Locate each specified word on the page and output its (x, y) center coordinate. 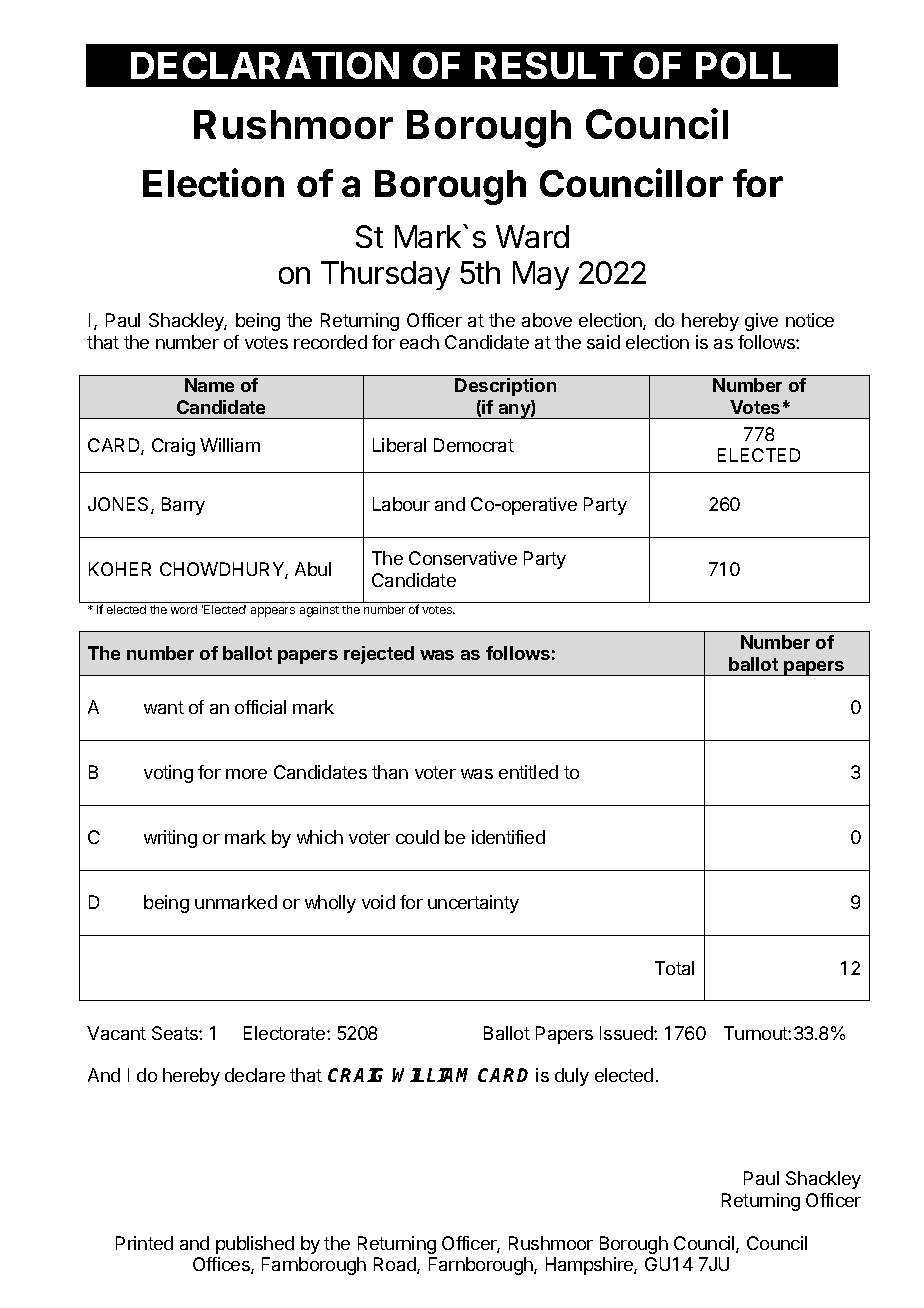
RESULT (549, 65)
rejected (379, 655)
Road (396, 1265)
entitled (528, 772)
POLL (743, 65)
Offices (222, 1265)
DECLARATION (265, 65)
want (164, 707)
